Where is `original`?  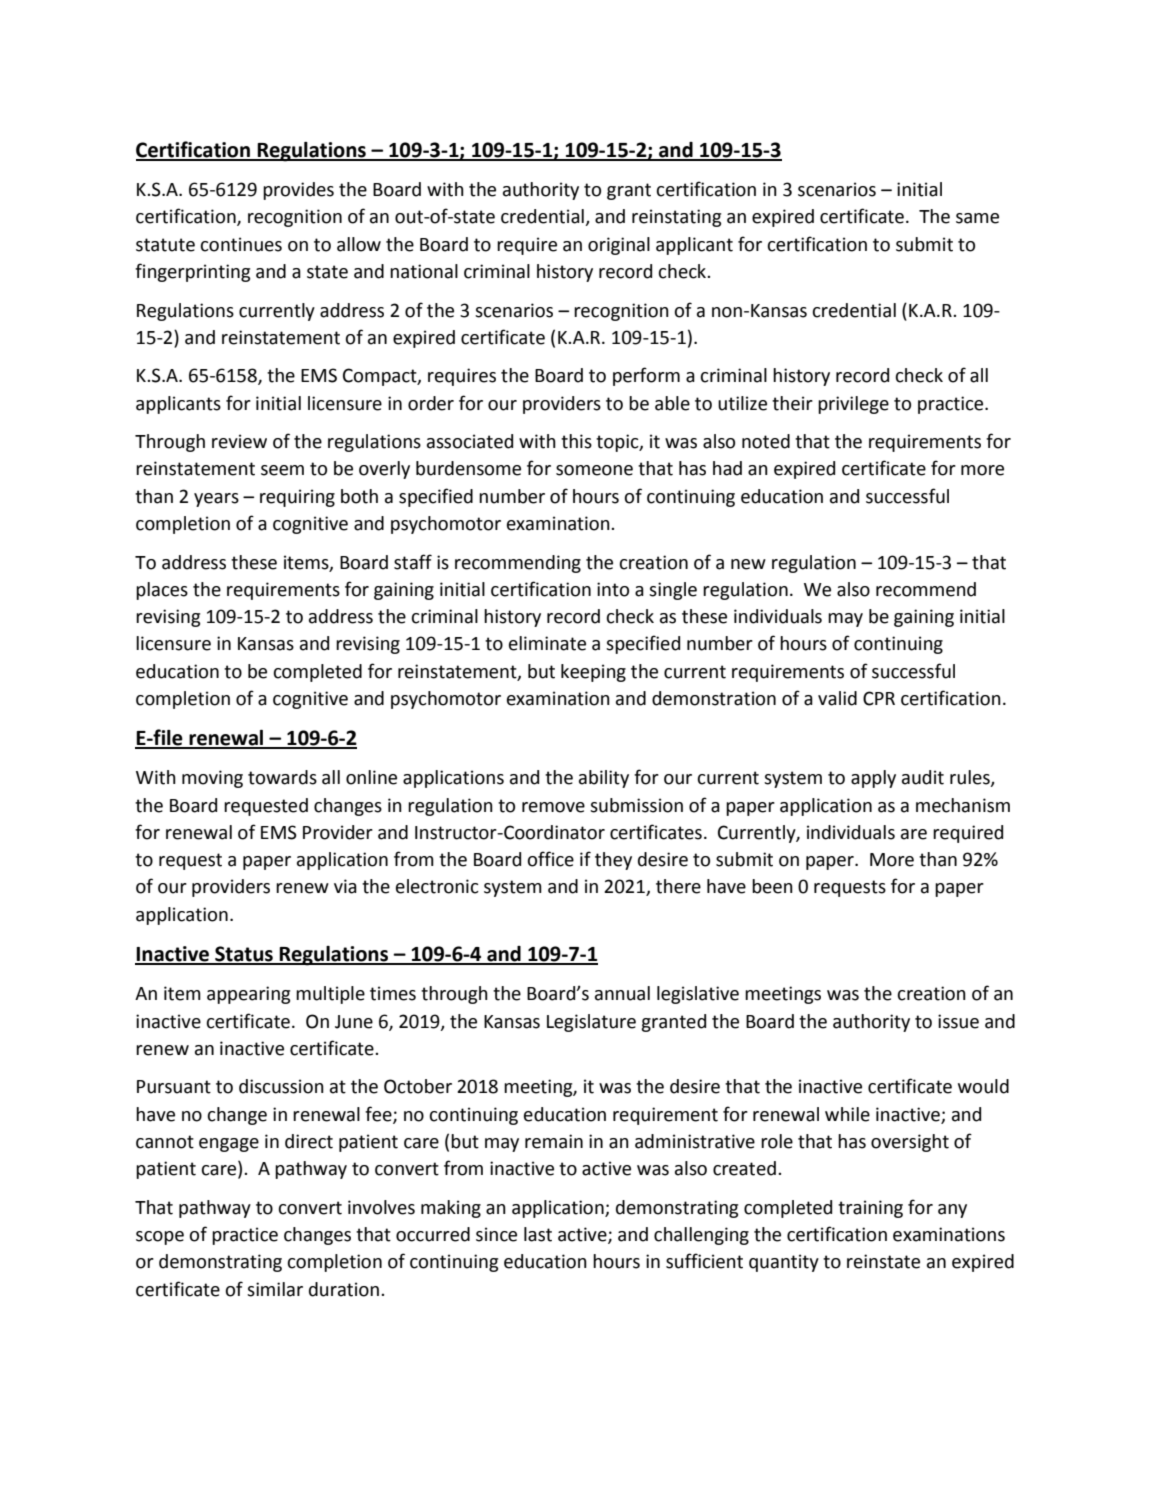 original is located at coordinates (619, 246).
